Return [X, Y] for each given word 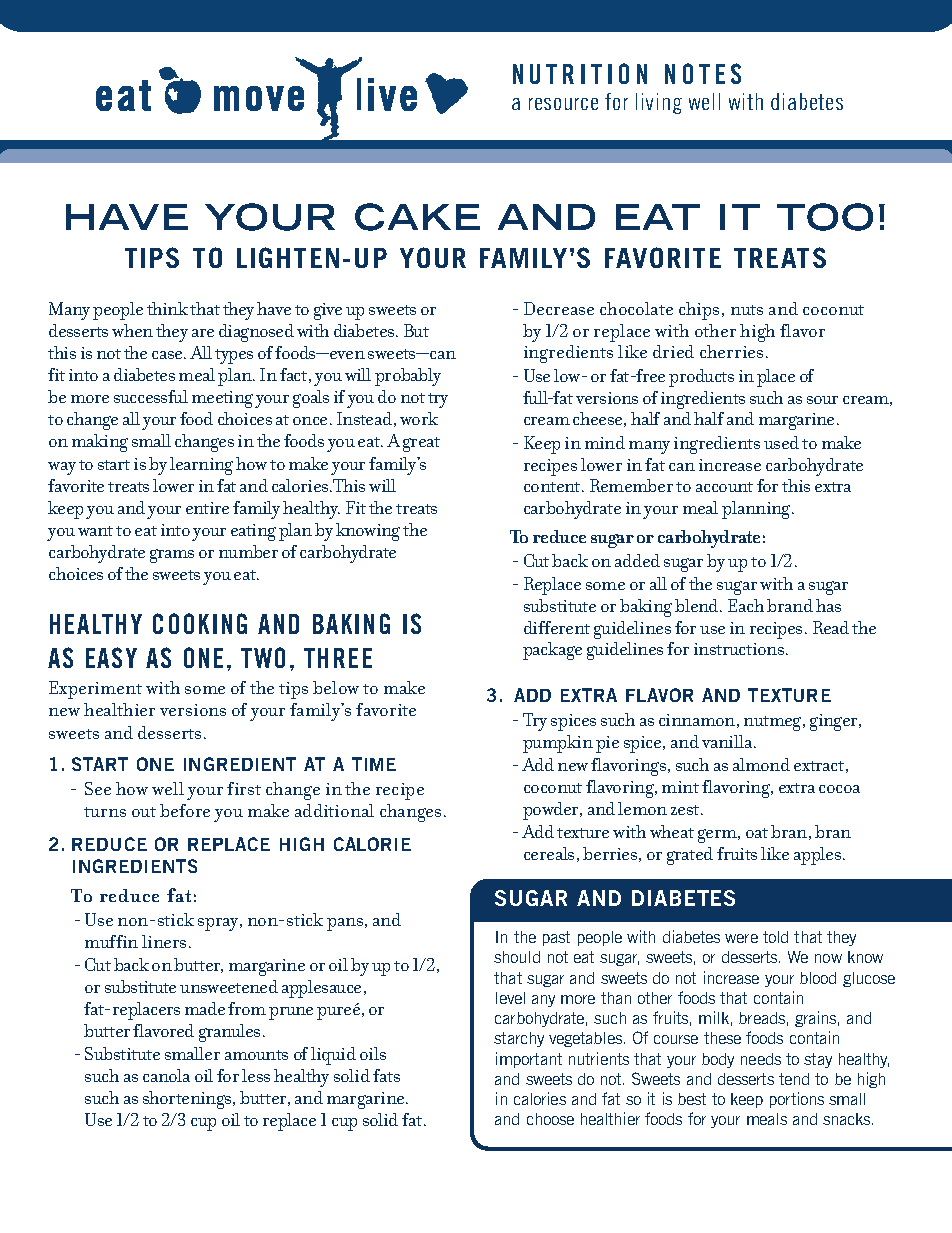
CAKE [417, 217]
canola [166, 1075]
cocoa [839, 789]
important [529, 1060]
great [421, 444]
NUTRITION [580, 73]
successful [151, 396]
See [98, 788]
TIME [374, 764]
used [781, 442]
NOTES [703, 73]
